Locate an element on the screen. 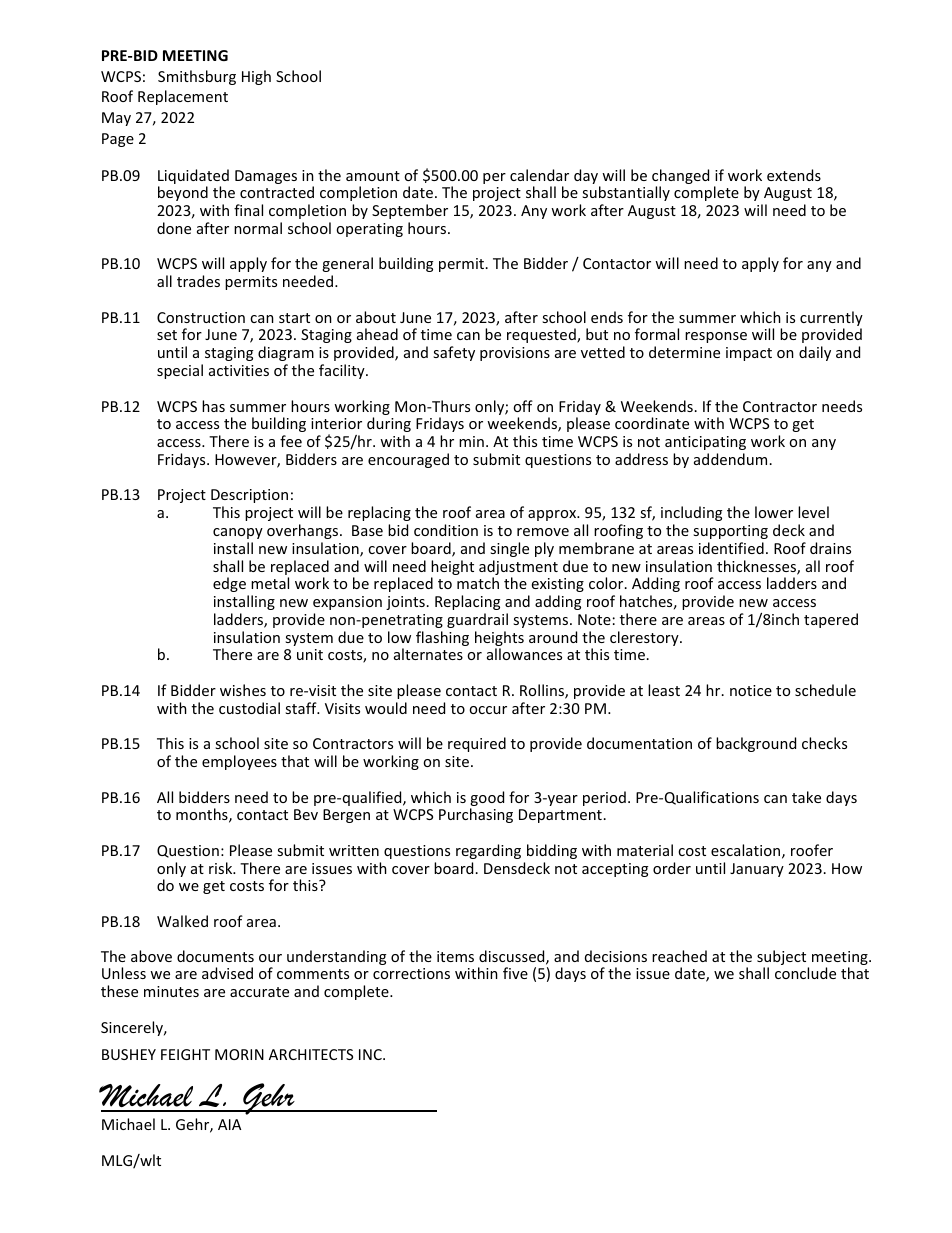  AIA is located at coordinates (229, 1124).
